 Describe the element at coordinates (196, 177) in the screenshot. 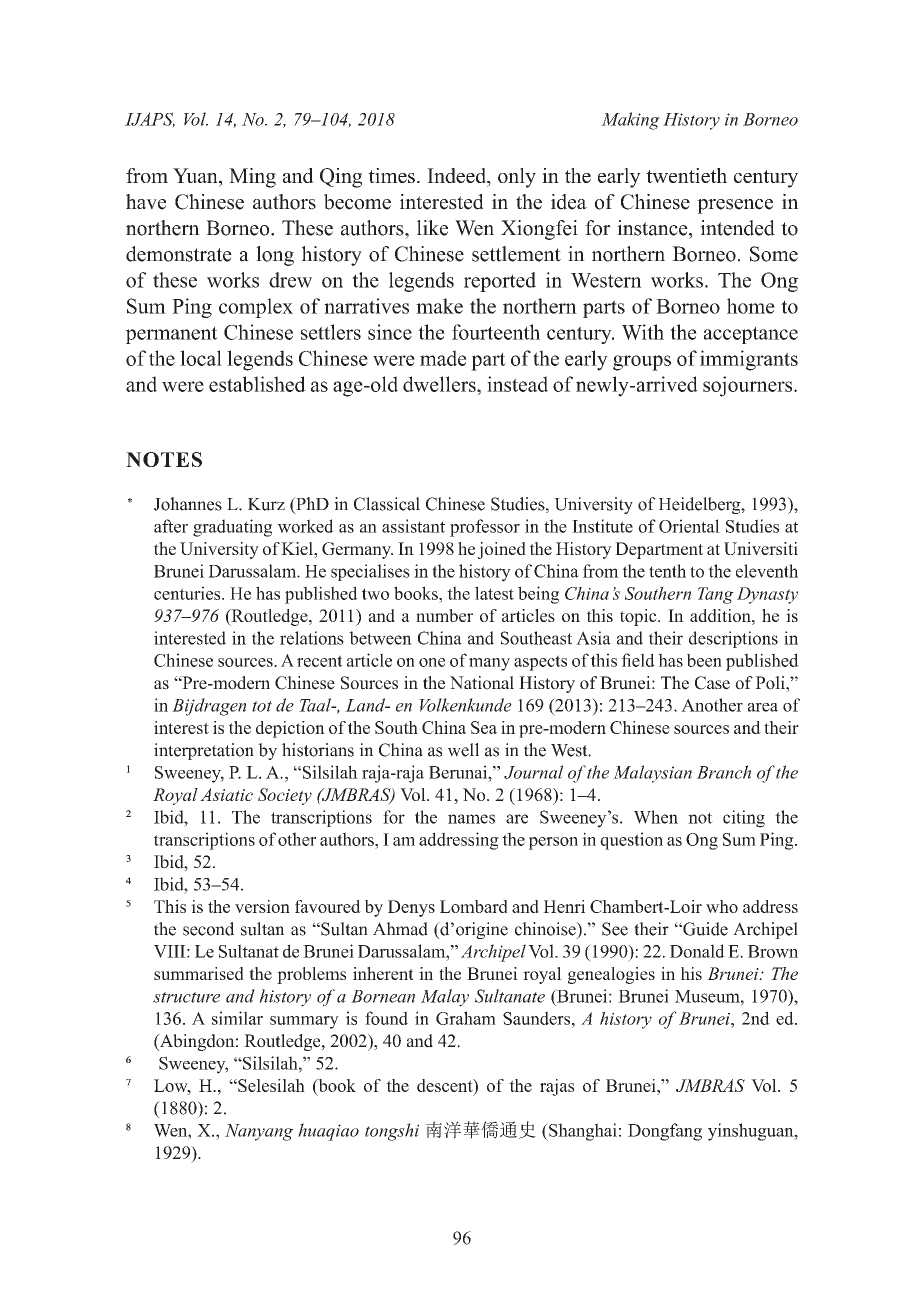

I see `Yuan` at that location.
